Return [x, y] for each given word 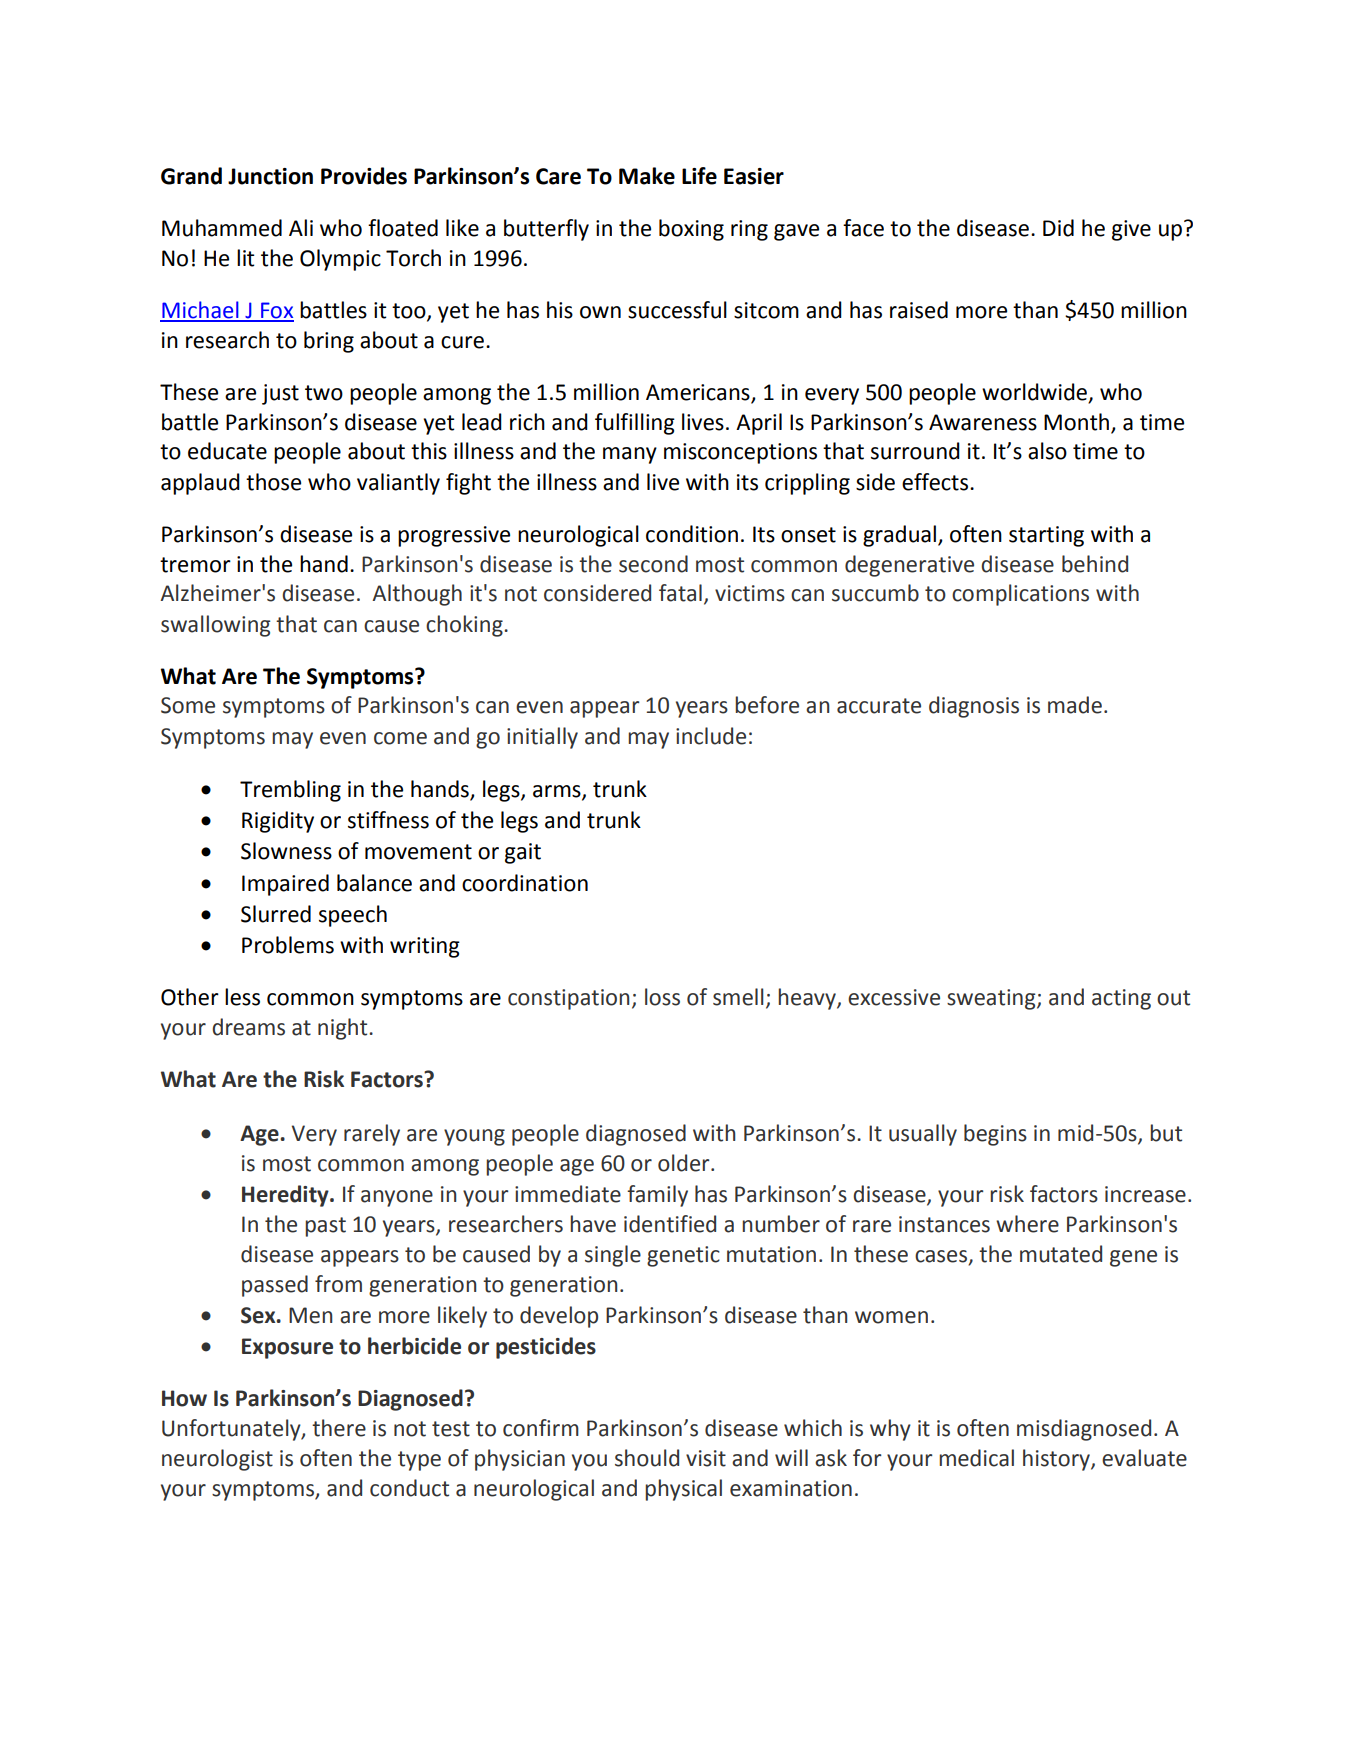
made [1075, 705]
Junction [270, 176]
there [339, 1428]
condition [692, 534]
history [1057, 1460]
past [325, 1227]
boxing [691, 230]
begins [995, 1135]
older [685, 1163]
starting [1046, 536]
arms [558, 792]
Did [1058, 228]
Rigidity [278, 822]
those [273, 482]
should [647, 1458]
